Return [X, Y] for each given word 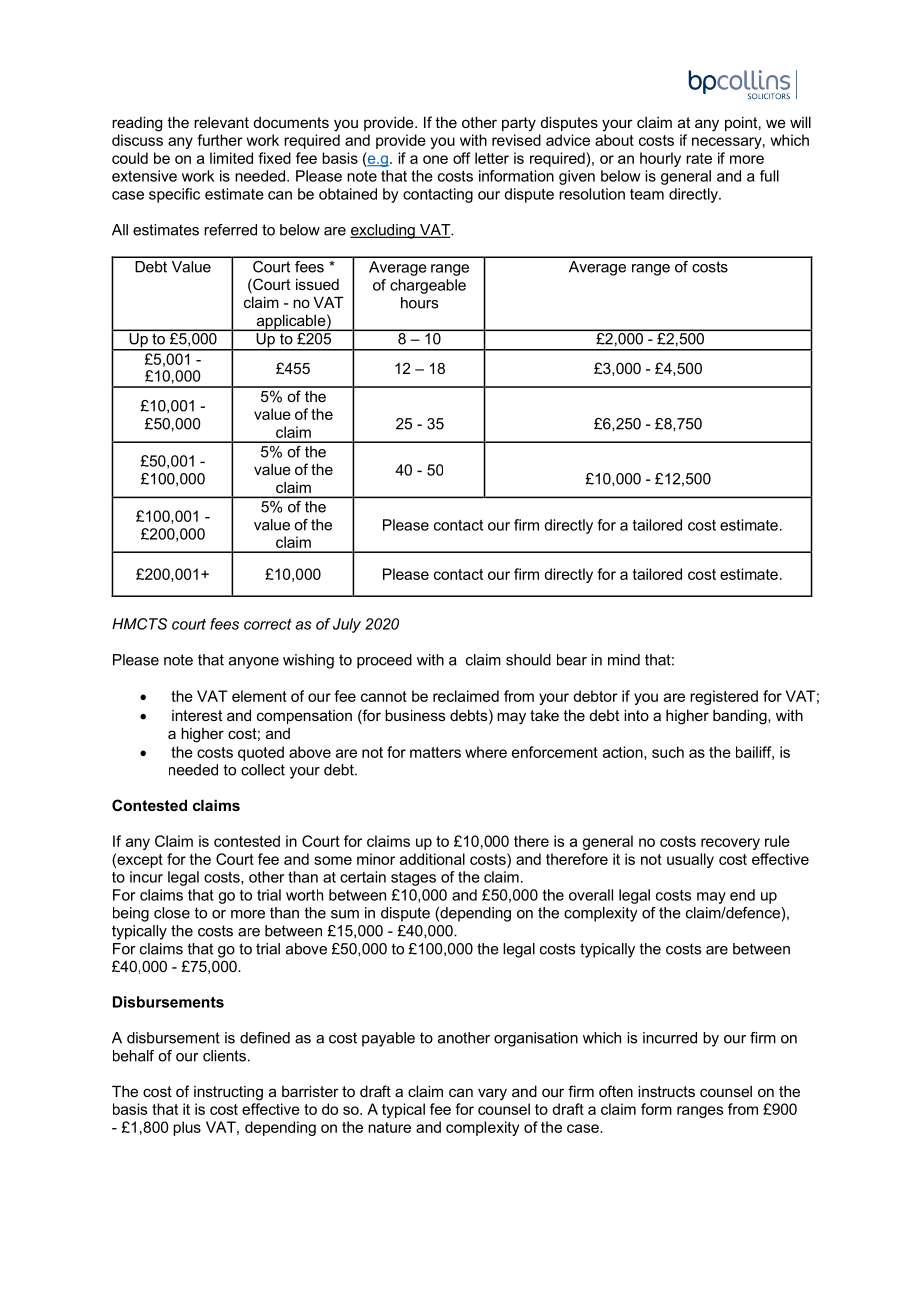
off [461, 158]
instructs [666, 1091]
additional [432, 859]
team [647, 194]
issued [317, 284]
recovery [730, 844]
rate [699, 158]
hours [419, 303]
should [528, 660]
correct [268, 624]
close [172, 913]
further [220, 140]
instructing [228, 1093]
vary [492, 1094]
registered [724, 697]
